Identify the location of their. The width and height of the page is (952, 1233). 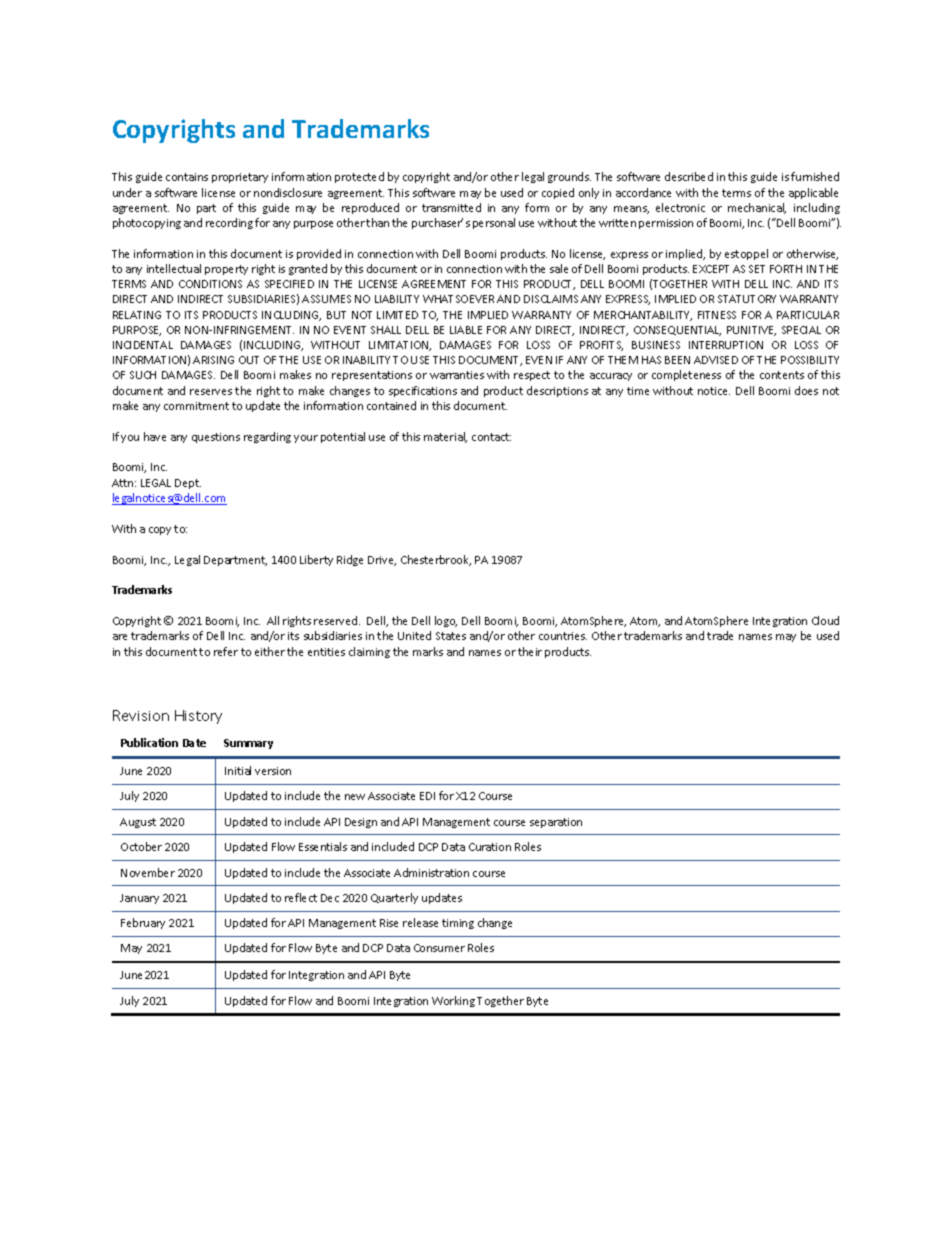
(530, 651).
